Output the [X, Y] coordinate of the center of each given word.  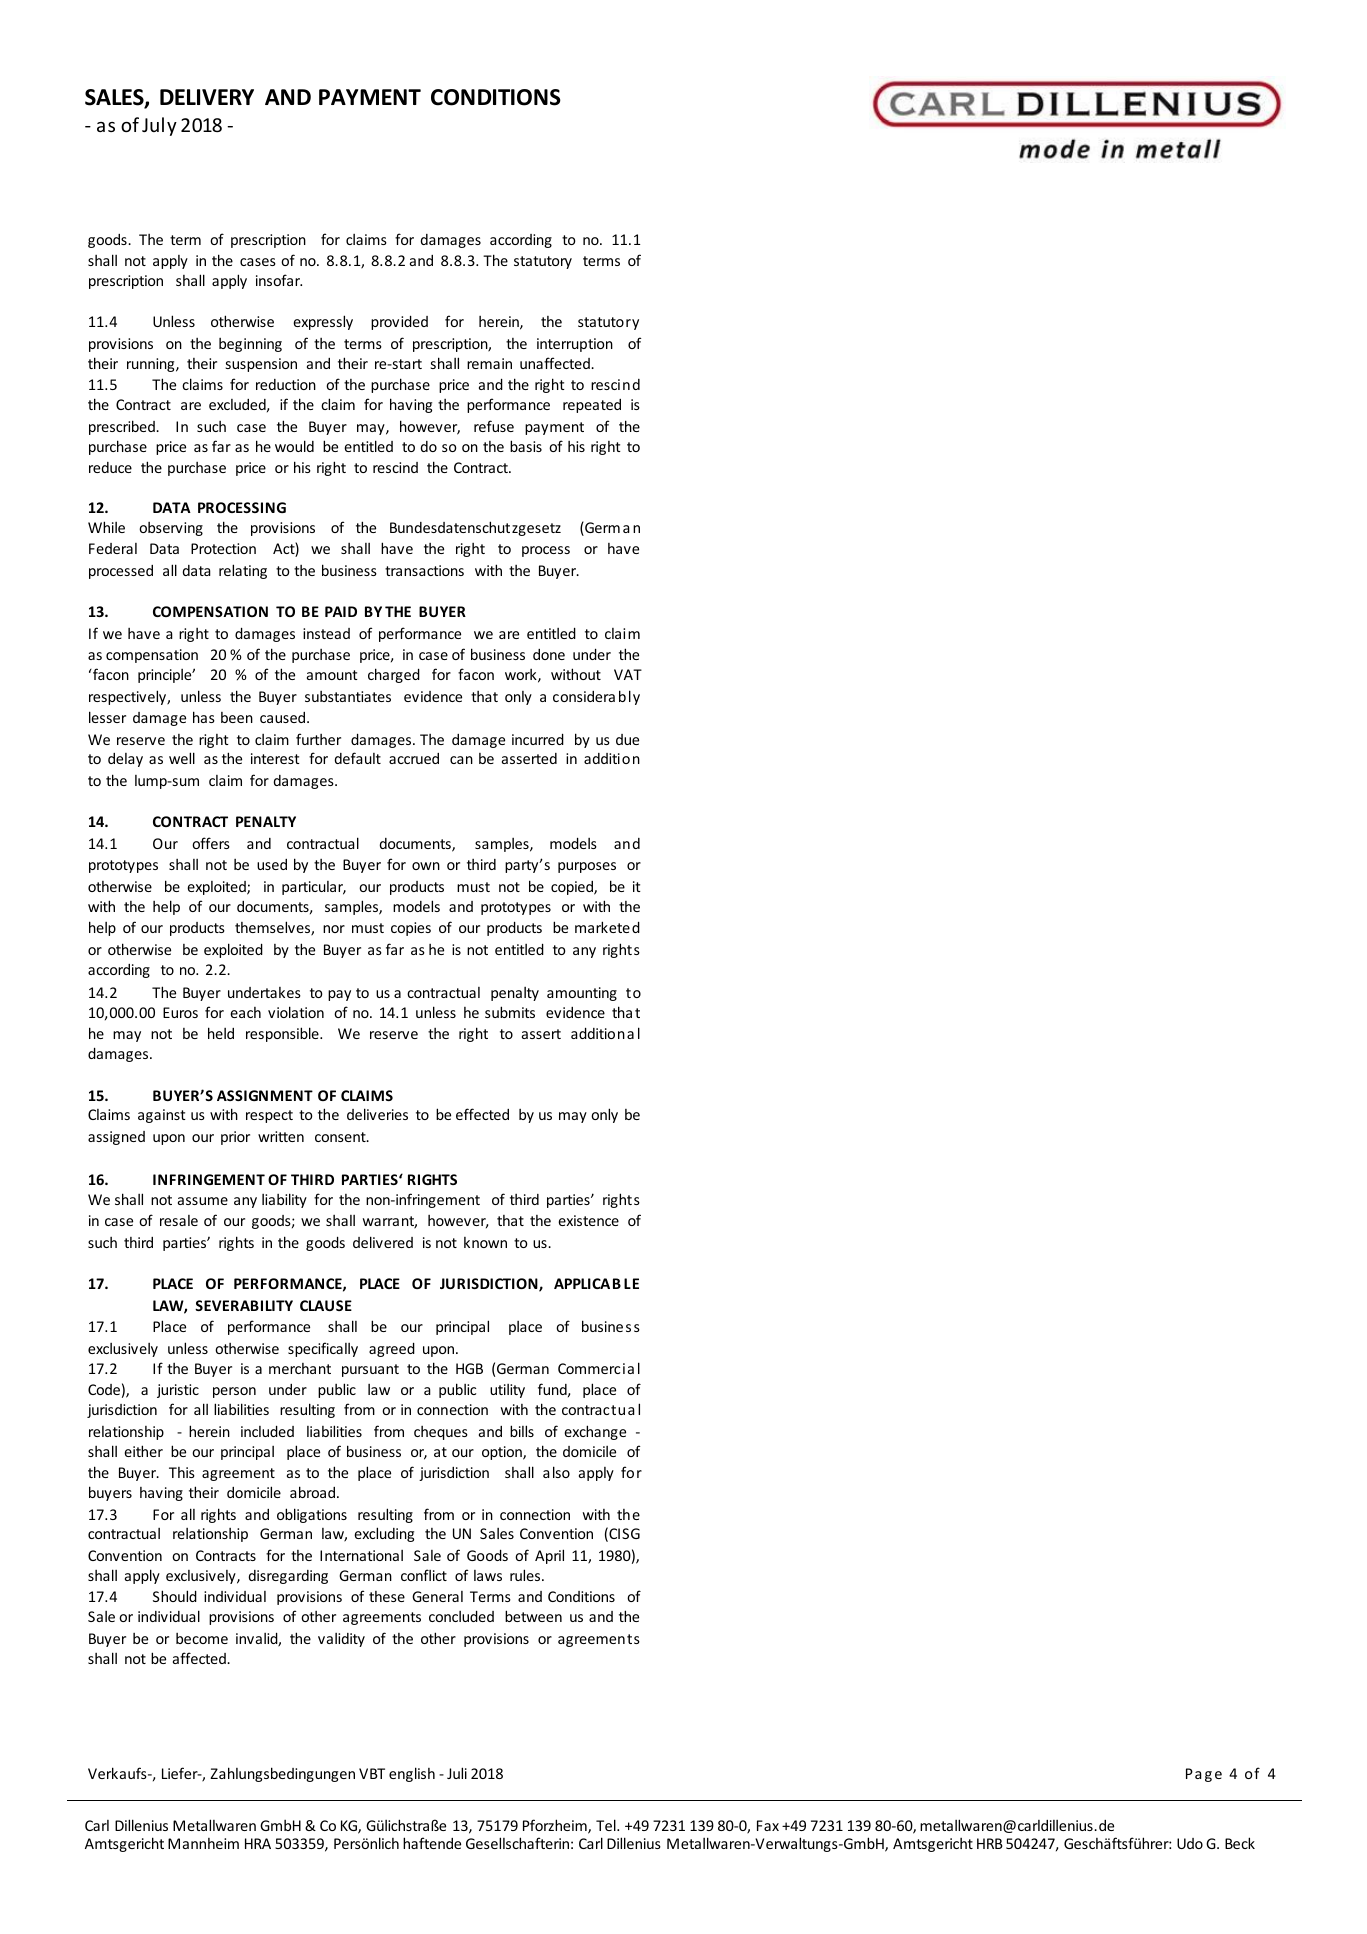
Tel [607, 1825]
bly [629, 697]
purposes [587, 867]
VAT [628, 674]
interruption [575, 345]
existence [588, 1220]
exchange [595, 1432]
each [245, 1012]
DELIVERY [207, 97]
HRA [258, 1843]
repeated [592, 406]
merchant [300, 1368]
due [627, 739]
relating [243, 571]
